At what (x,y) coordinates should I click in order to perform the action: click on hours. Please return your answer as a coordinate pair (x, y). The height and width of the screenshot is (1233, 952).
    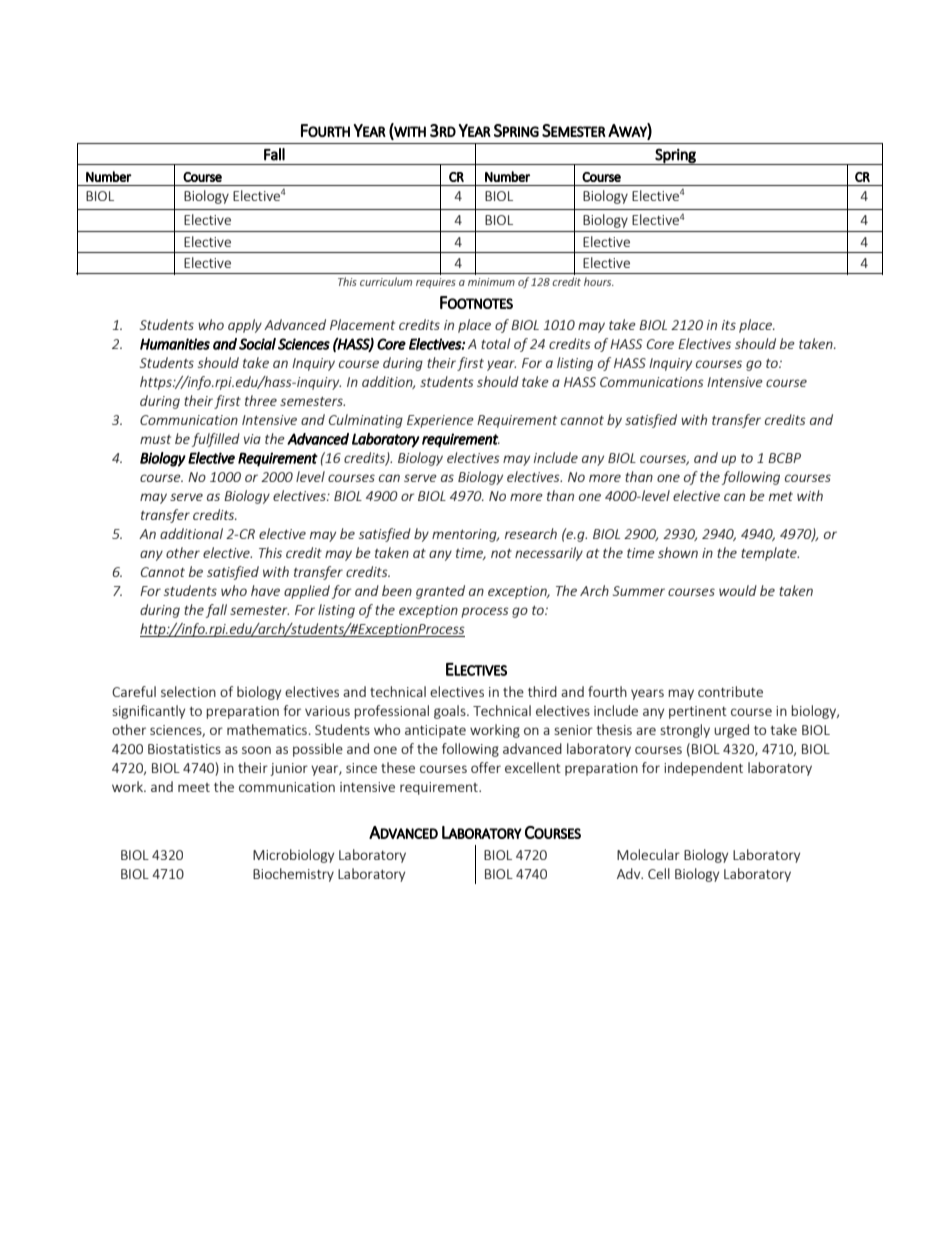
    Looking at the image, I should click on (599, 281).
